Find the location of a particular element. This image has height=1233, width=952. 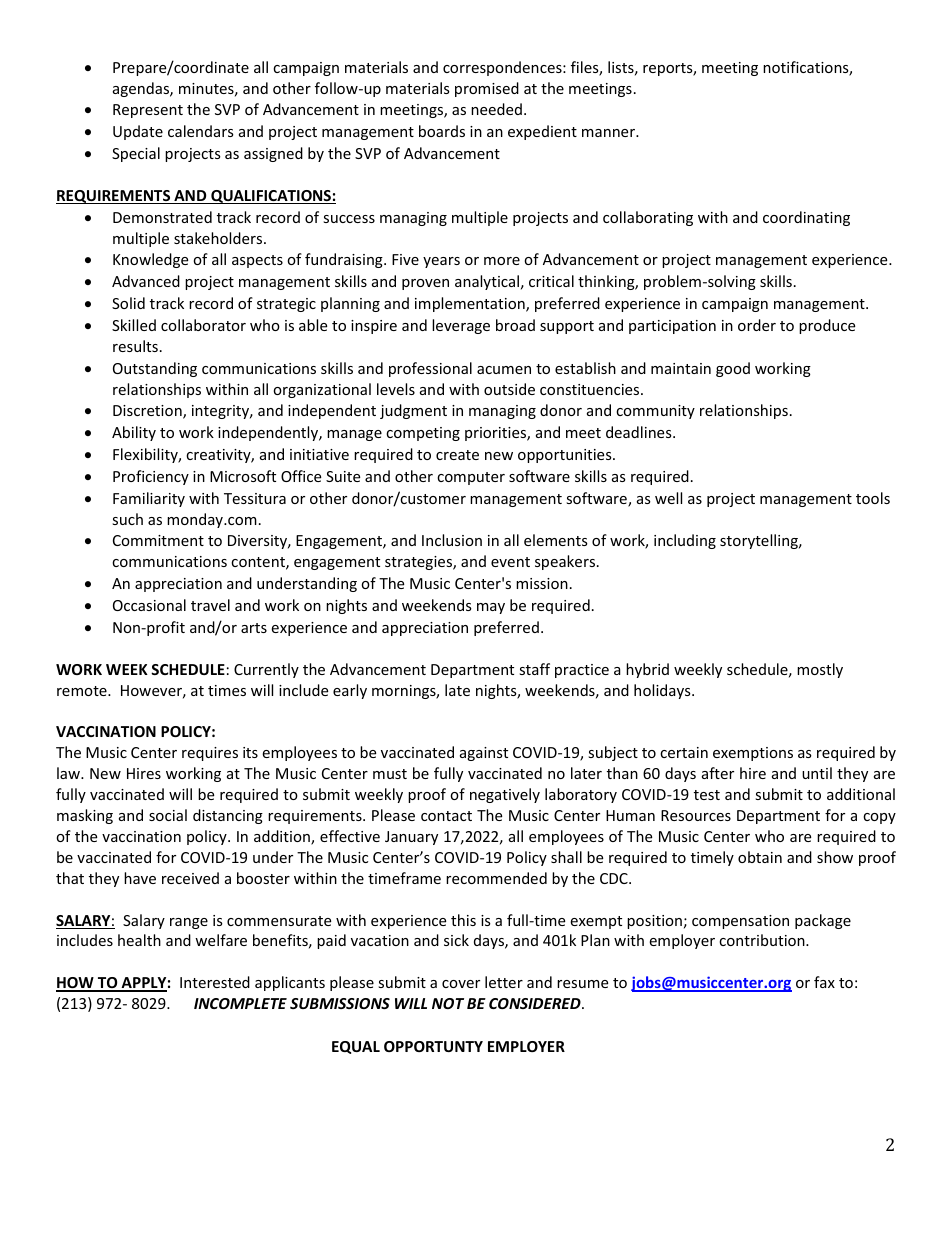

good is located at coordinates (733, 369).
